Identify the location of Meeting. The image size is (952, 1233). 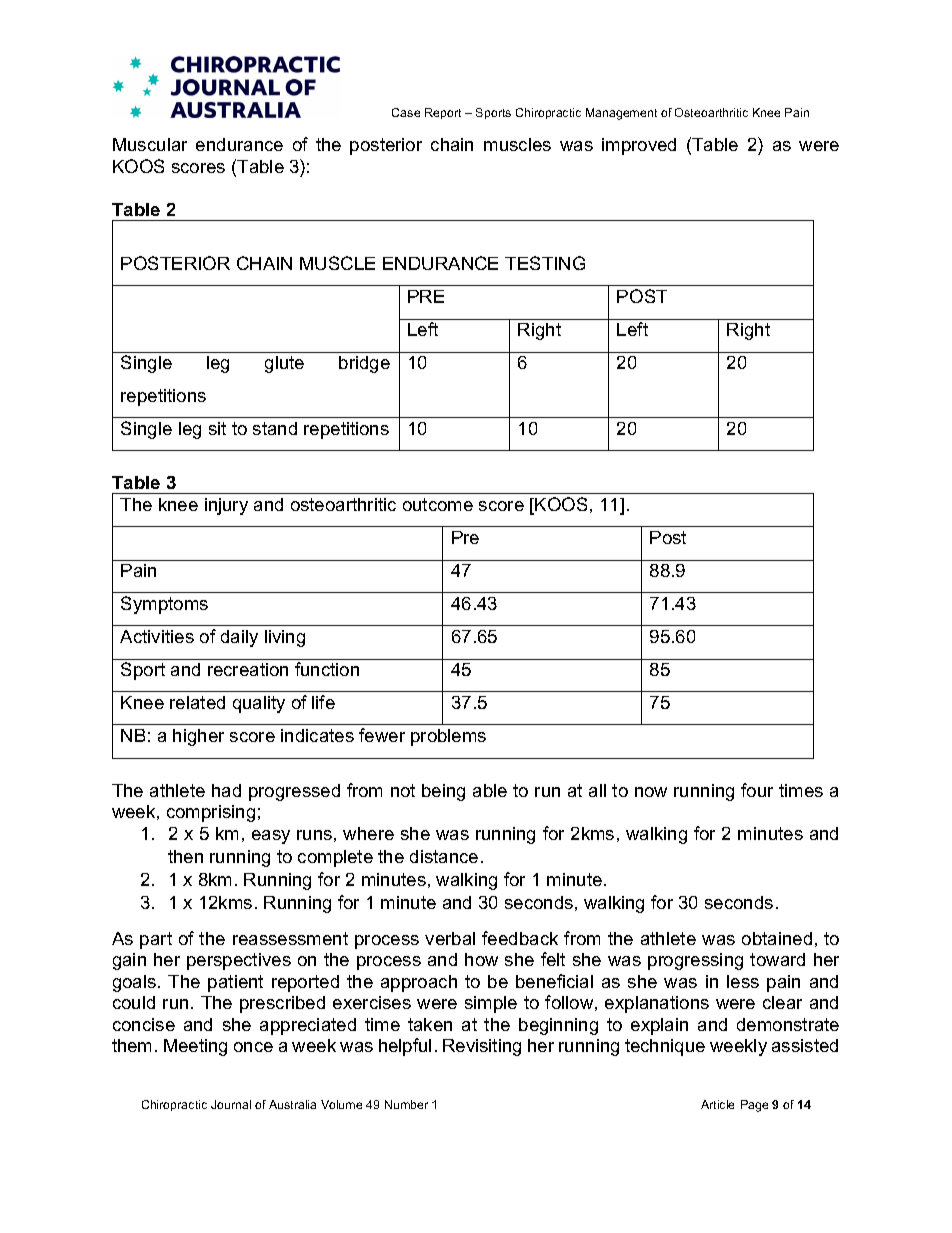
(195, 1047).
